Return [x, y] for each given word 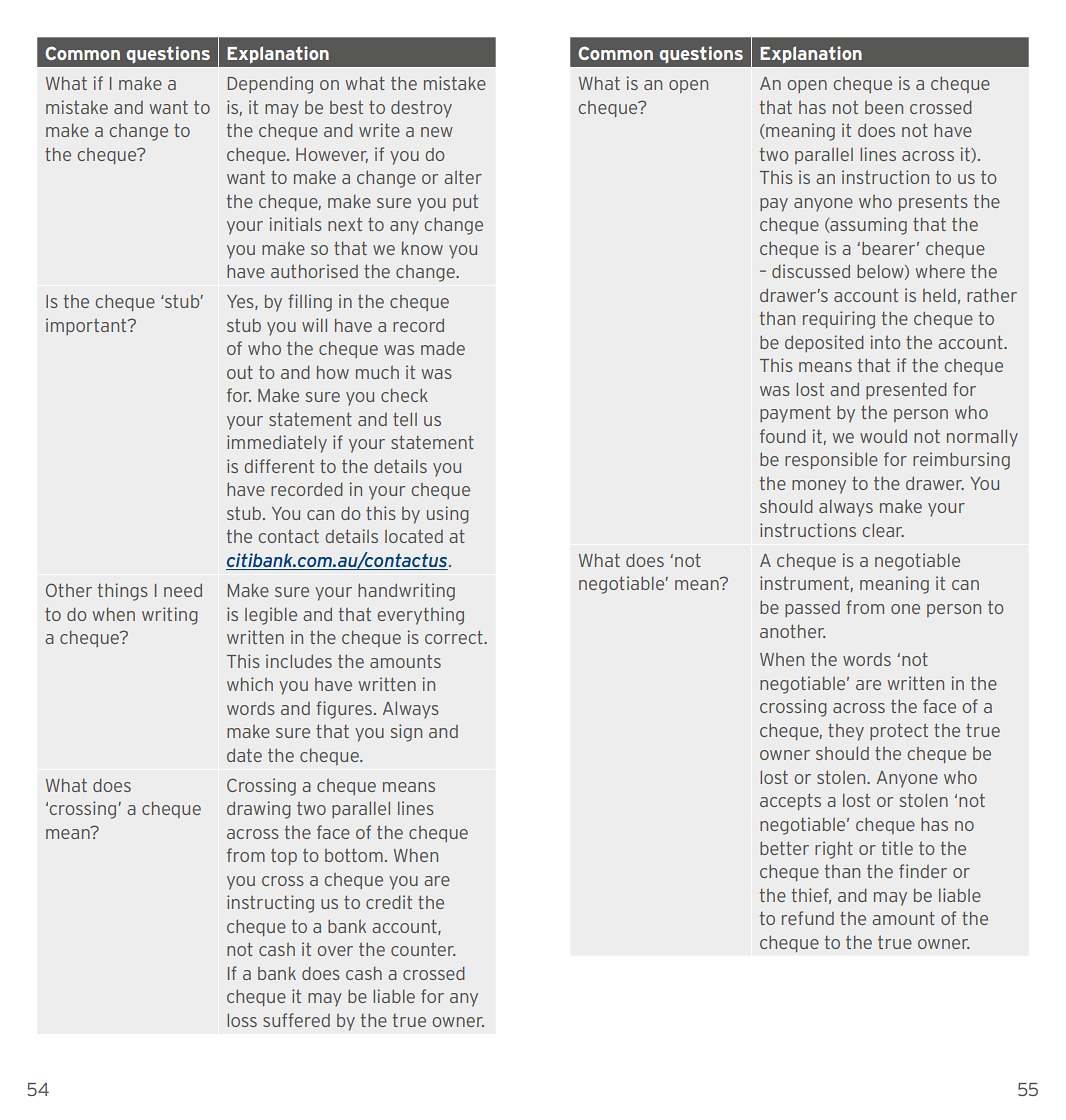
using [448, 515]
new [437, 132]
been [884, 107]
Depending [270, 85]
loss [242, 1020]
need [183, 590]
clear [883, 530]
